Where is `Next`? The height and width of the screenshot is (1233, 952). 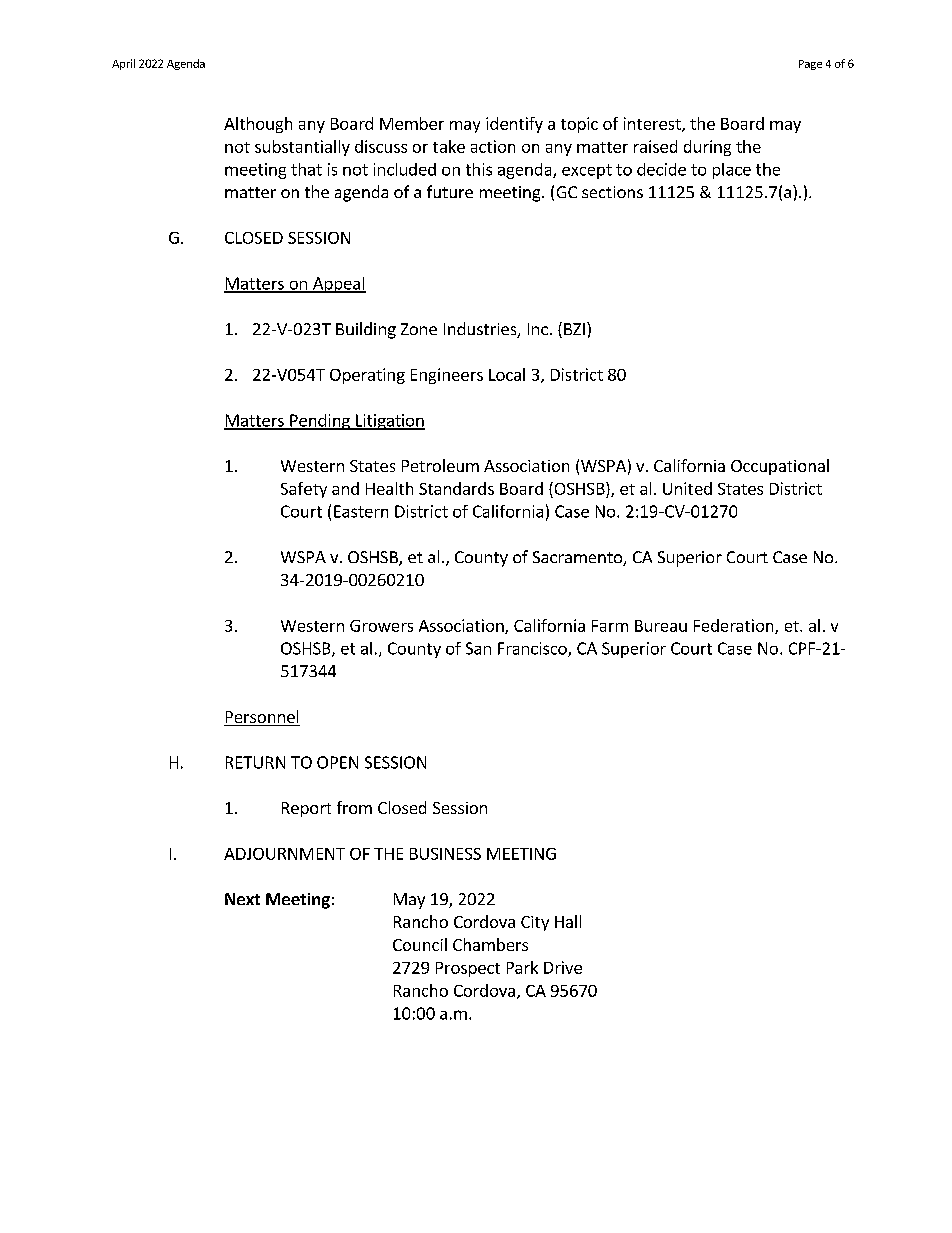
Next is located at coordinates (242, 899).
